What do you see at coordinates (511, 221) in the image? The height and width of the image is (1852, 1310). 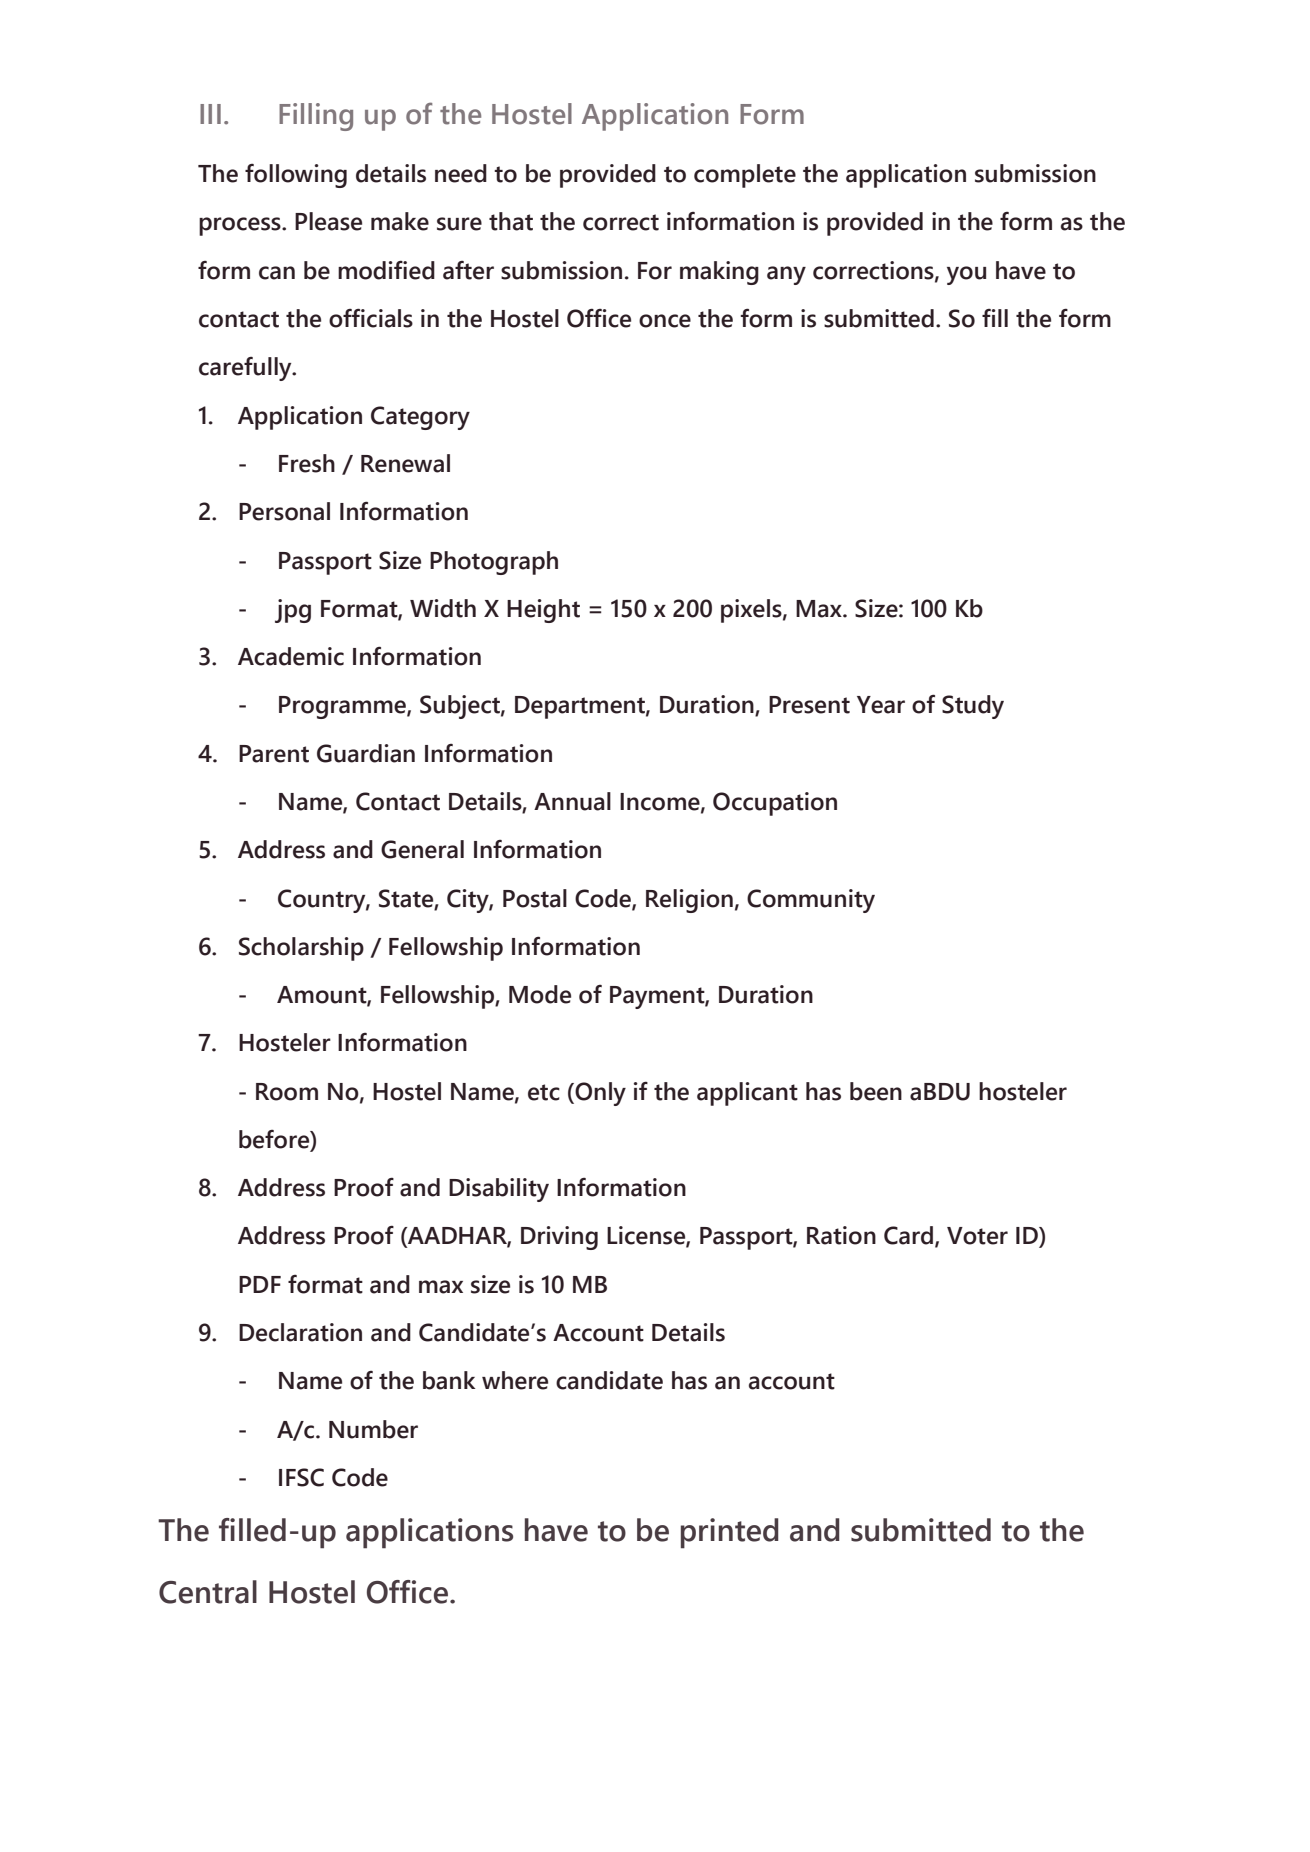 I see `that` at bounding box center [511, 221].
